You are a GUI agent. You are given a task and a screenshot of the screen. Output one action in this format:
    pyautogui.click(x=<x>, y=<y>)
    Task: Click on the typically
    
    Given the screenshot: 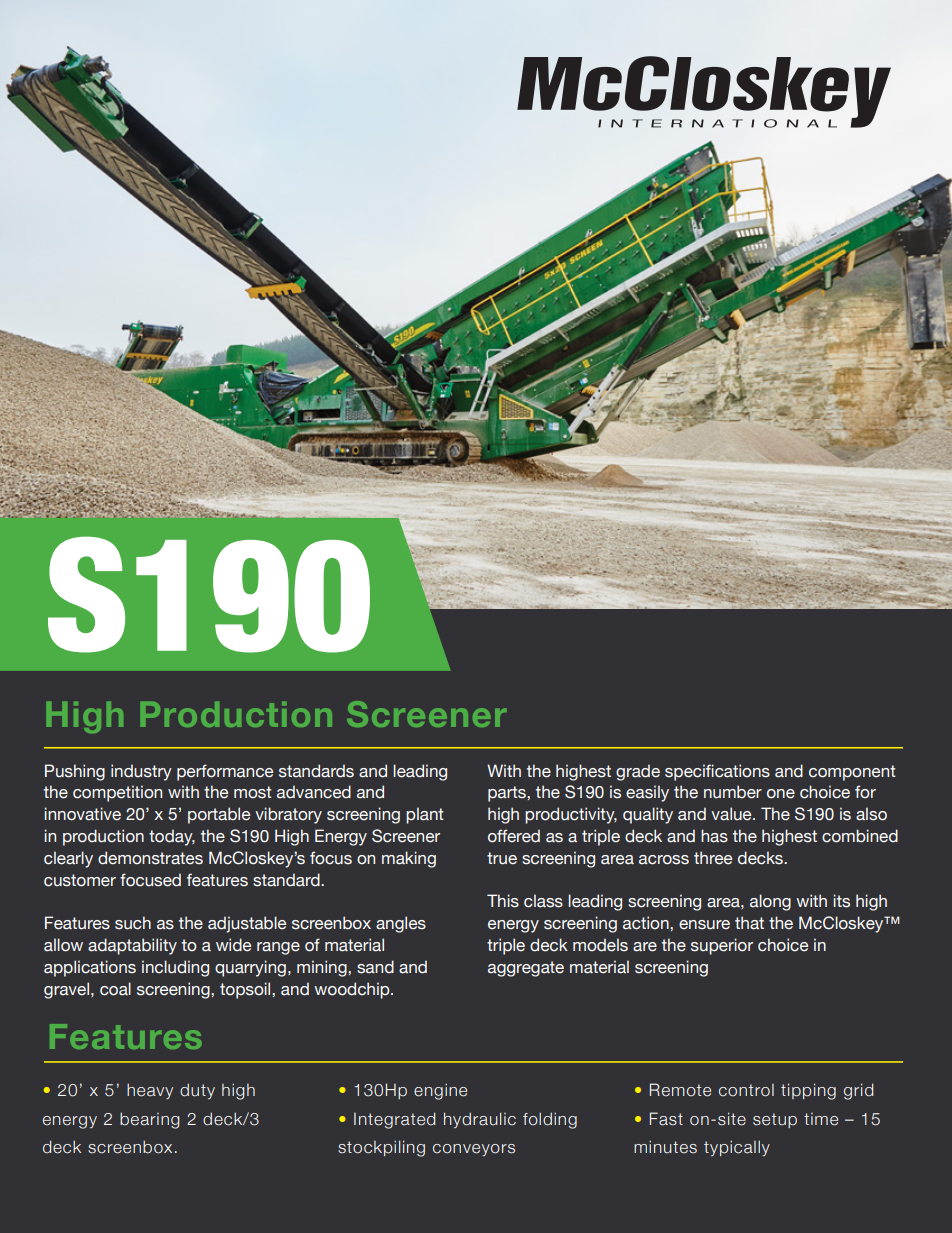 What is the action you would take?
    pyautogui.click(x=737, y=1148)
